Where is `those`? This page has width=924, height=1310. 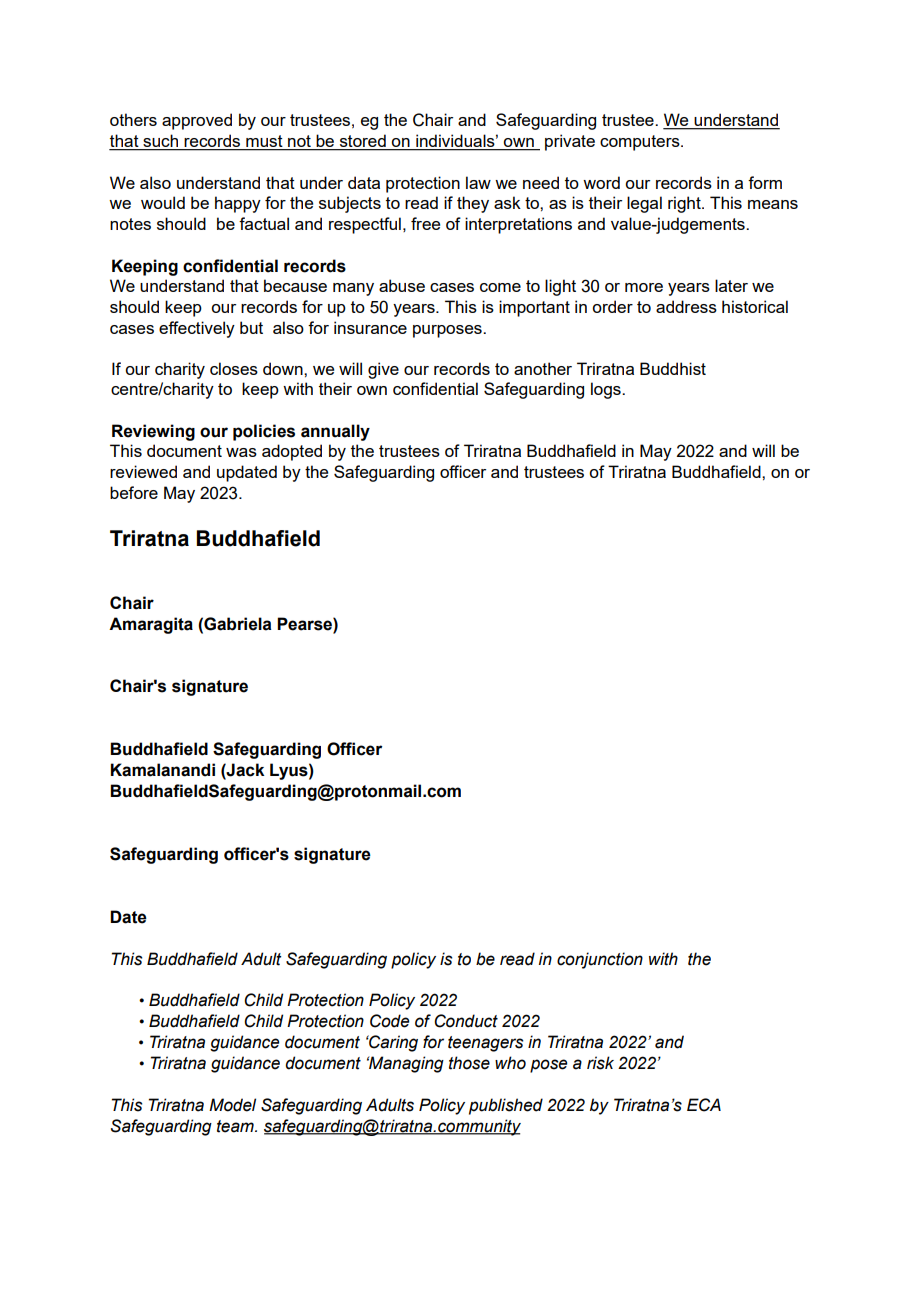 those is located at coordinates (469, 1063).
